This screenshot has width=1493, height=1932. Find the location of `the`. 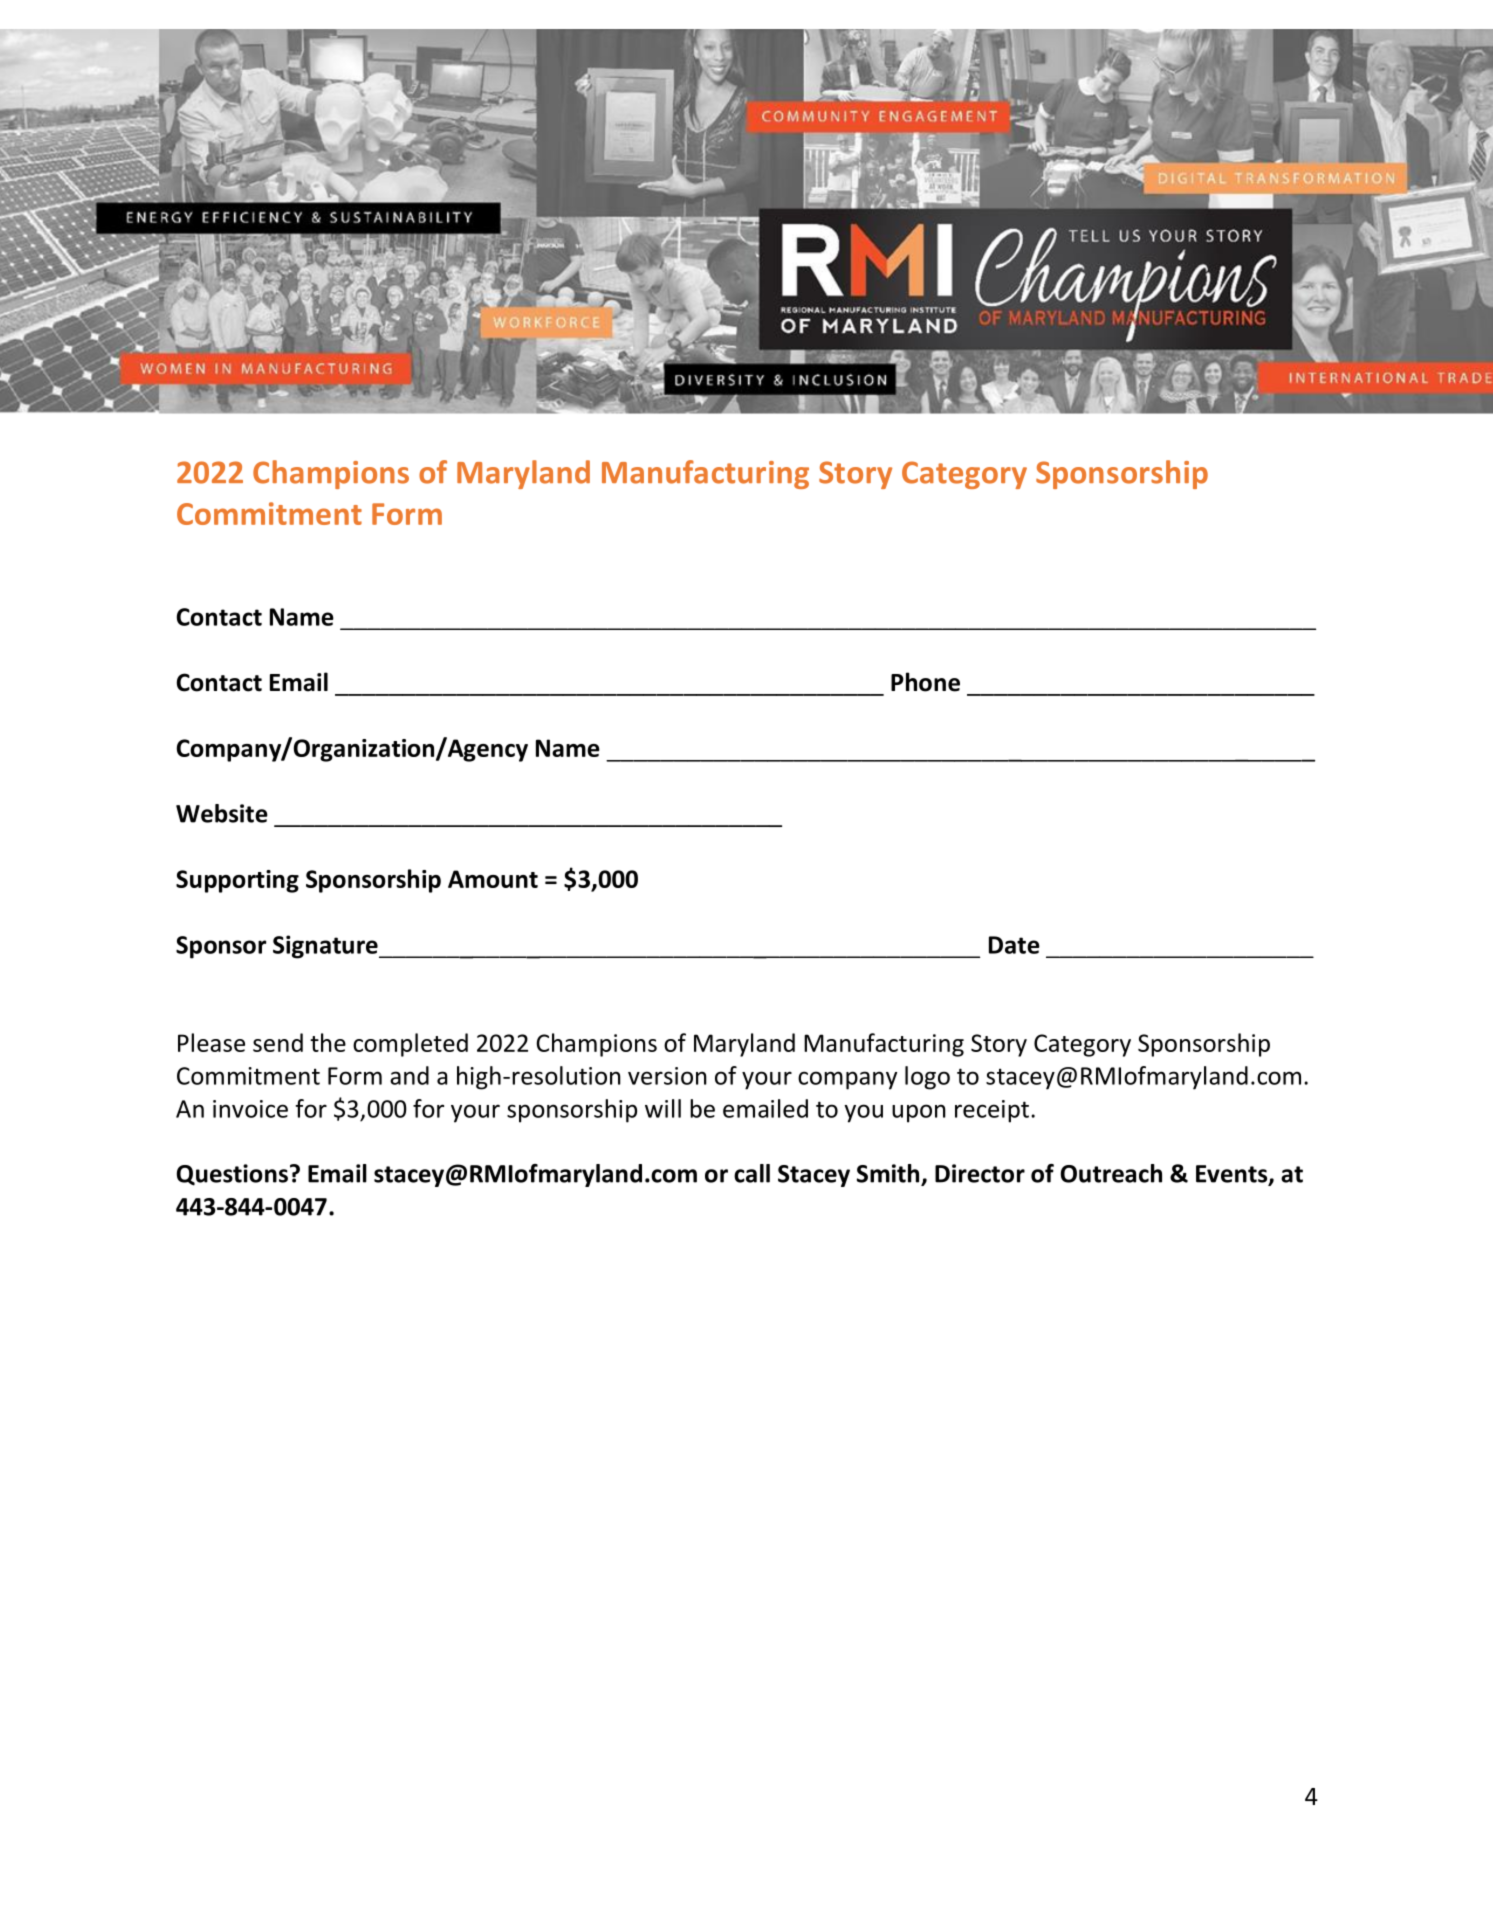

the is located at coordinates (328, 1042).
